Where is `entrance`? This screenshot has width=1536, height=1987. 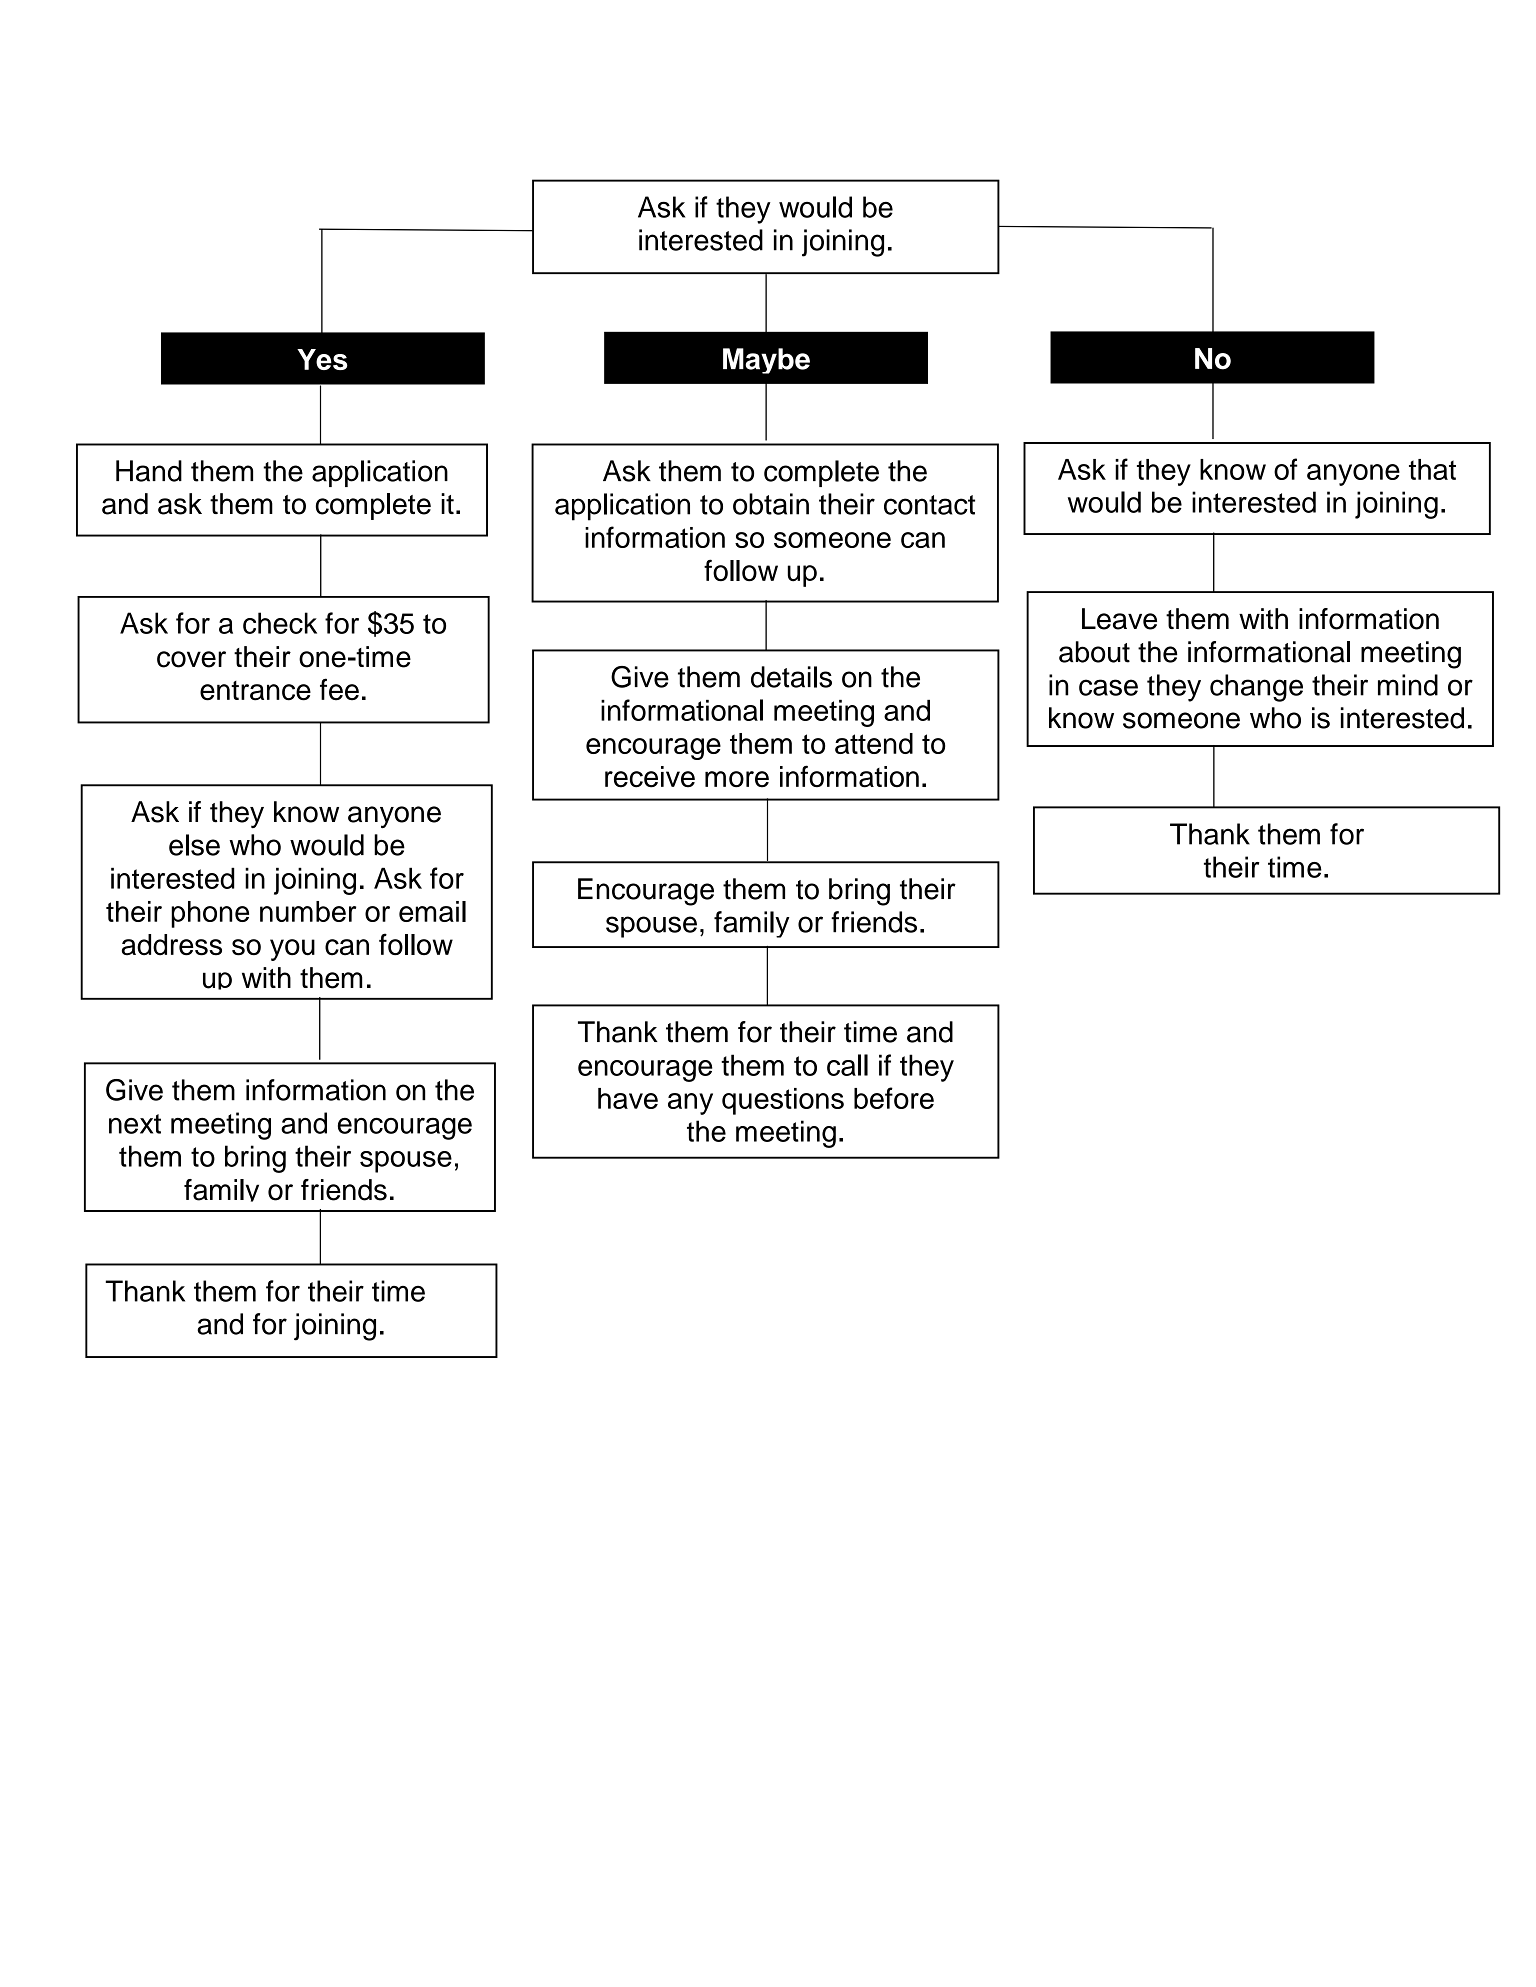
entrance is located at coordinates (255, 691).
